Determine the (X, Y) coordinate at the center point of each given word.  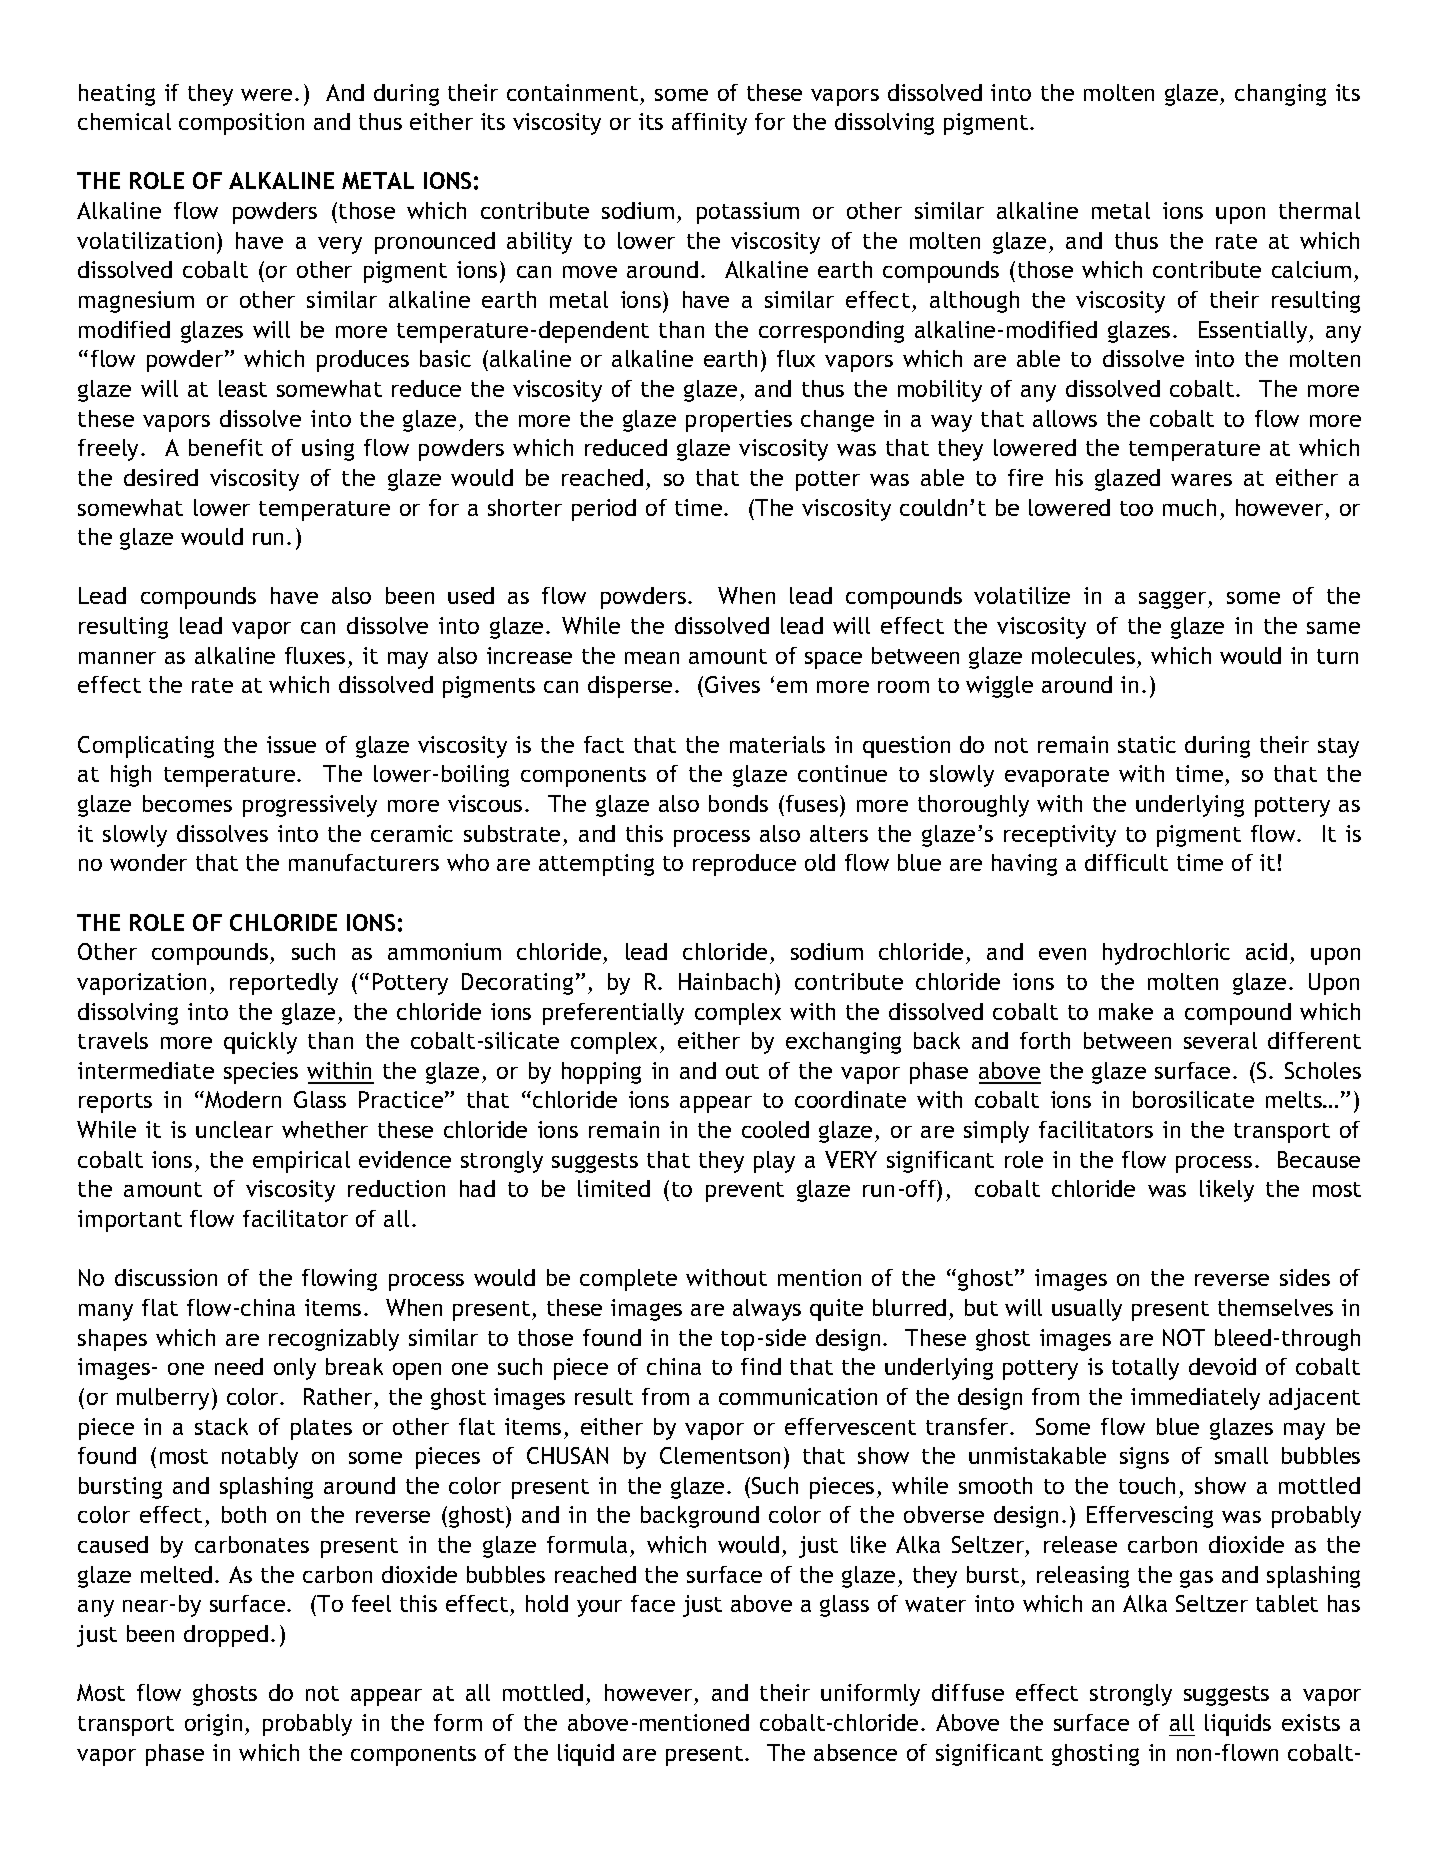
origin (213, 1725)
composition (241, 124)
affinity (709, 124)
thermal (1319, 210)
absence (855, 1752)
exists (1311, 1722)
